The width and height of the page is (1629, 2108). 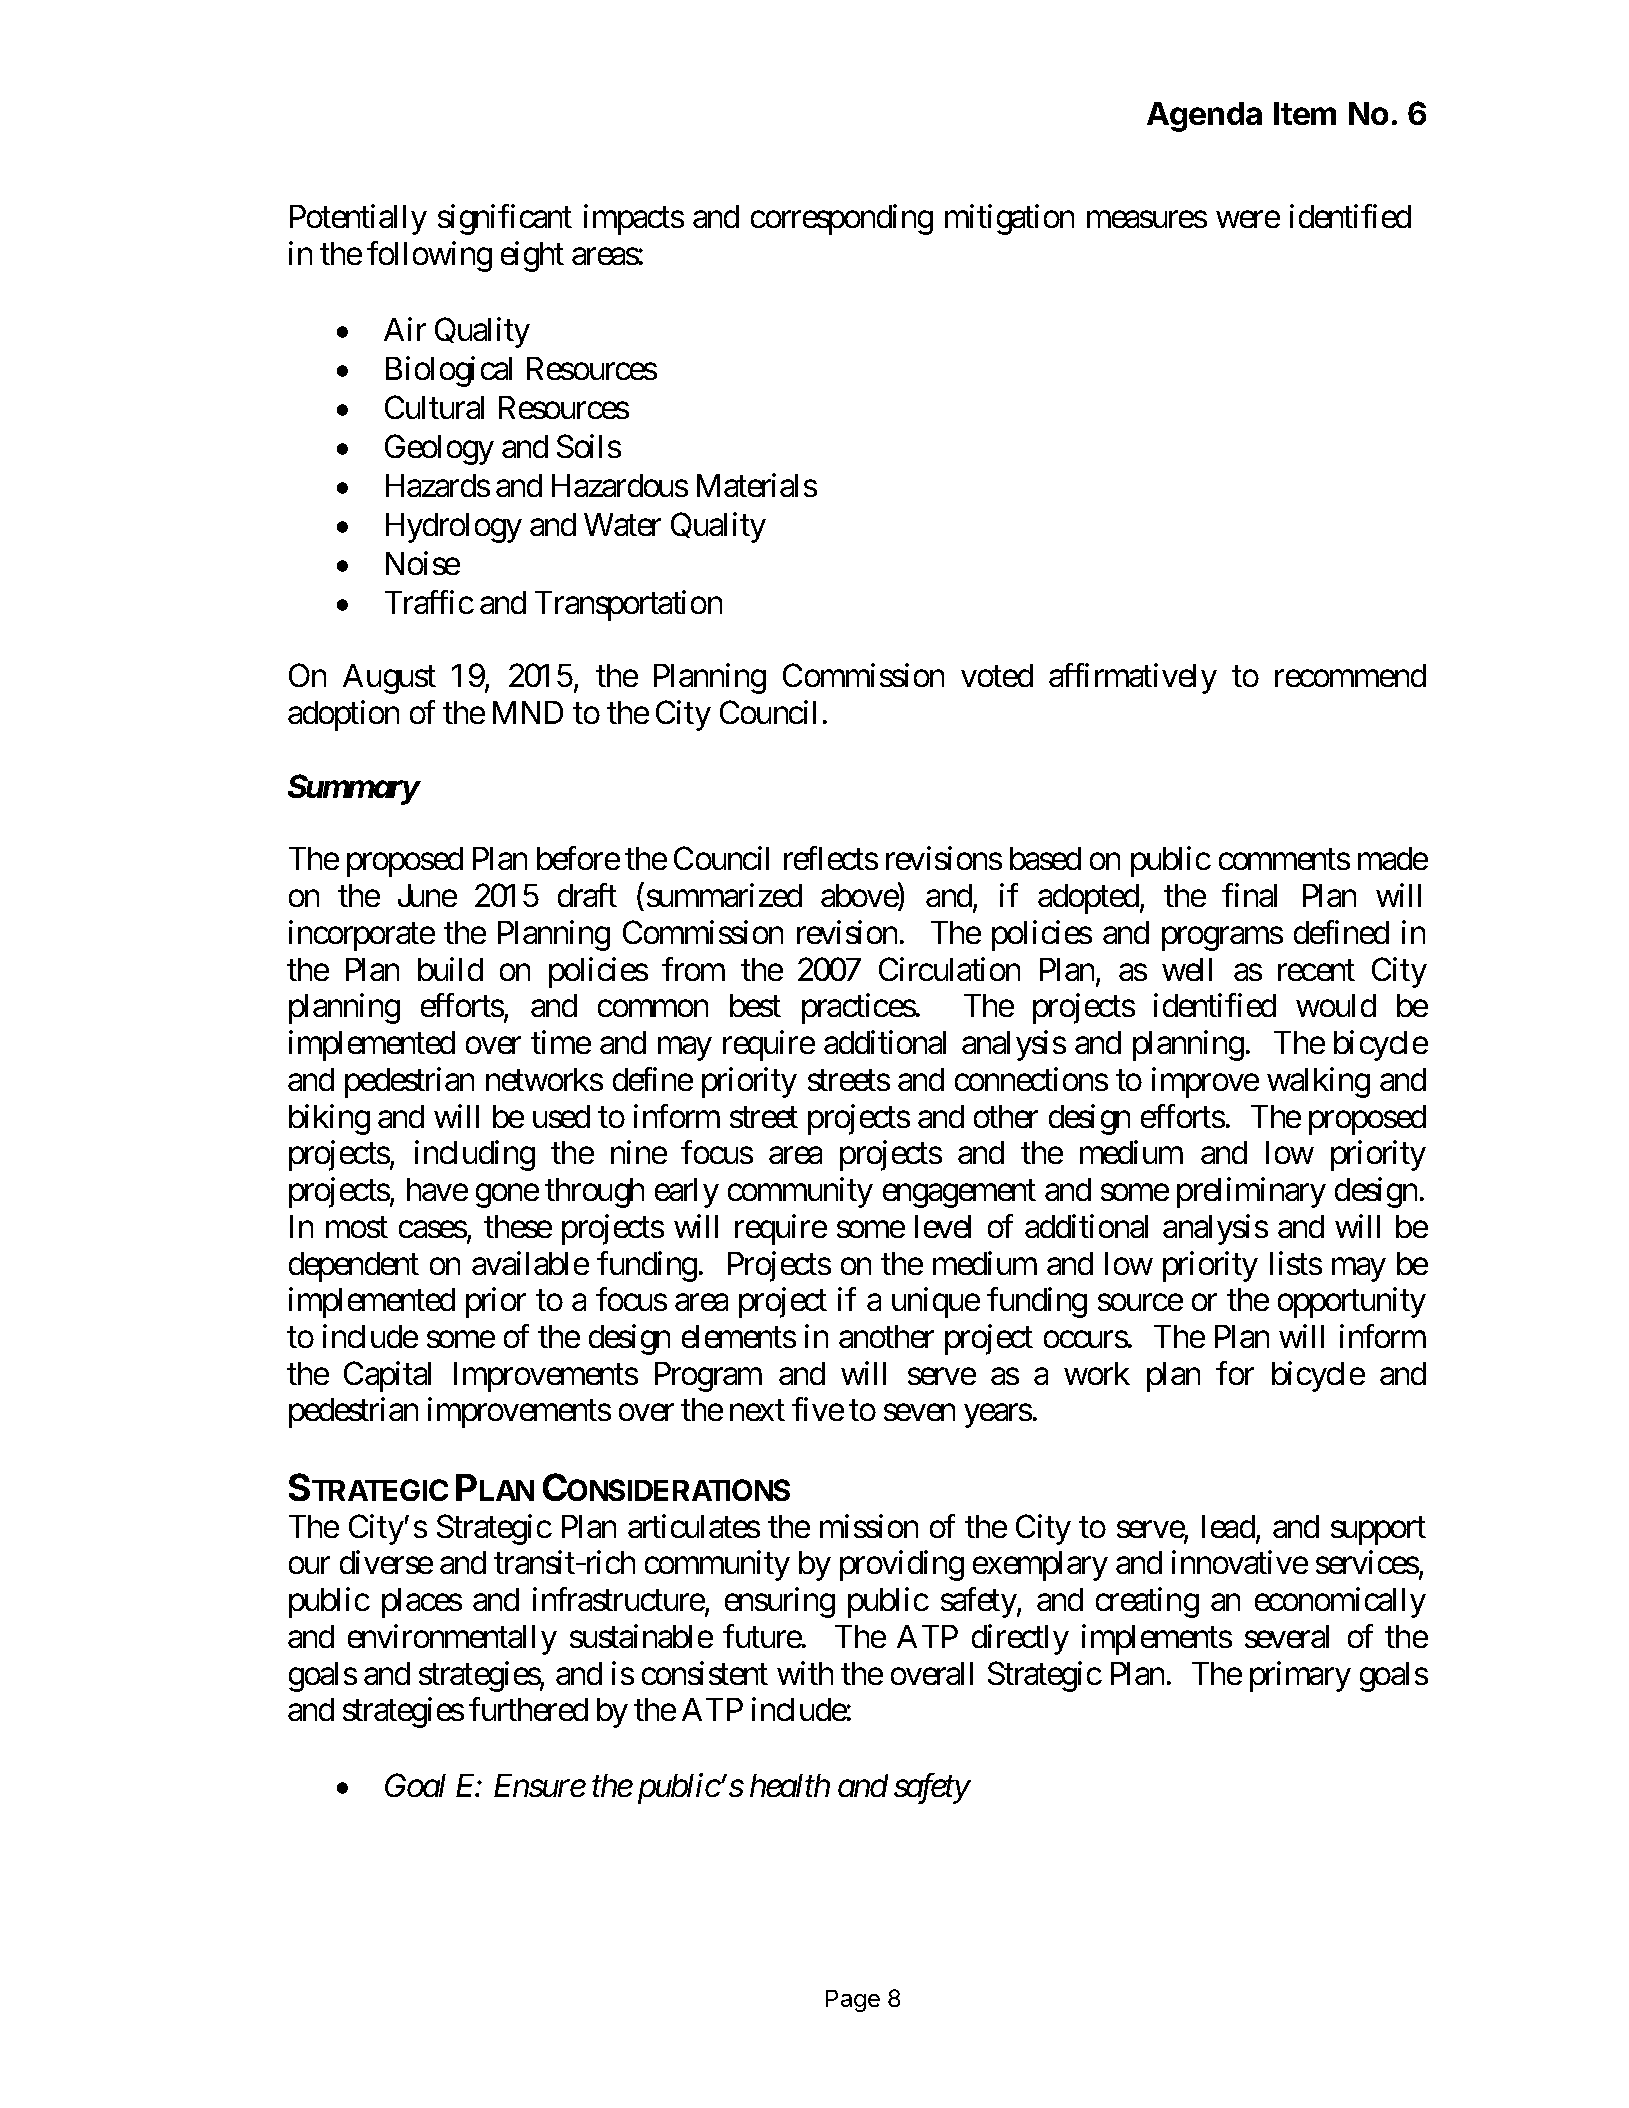 I want to click on primary, so click(x=1300, y=1676).
